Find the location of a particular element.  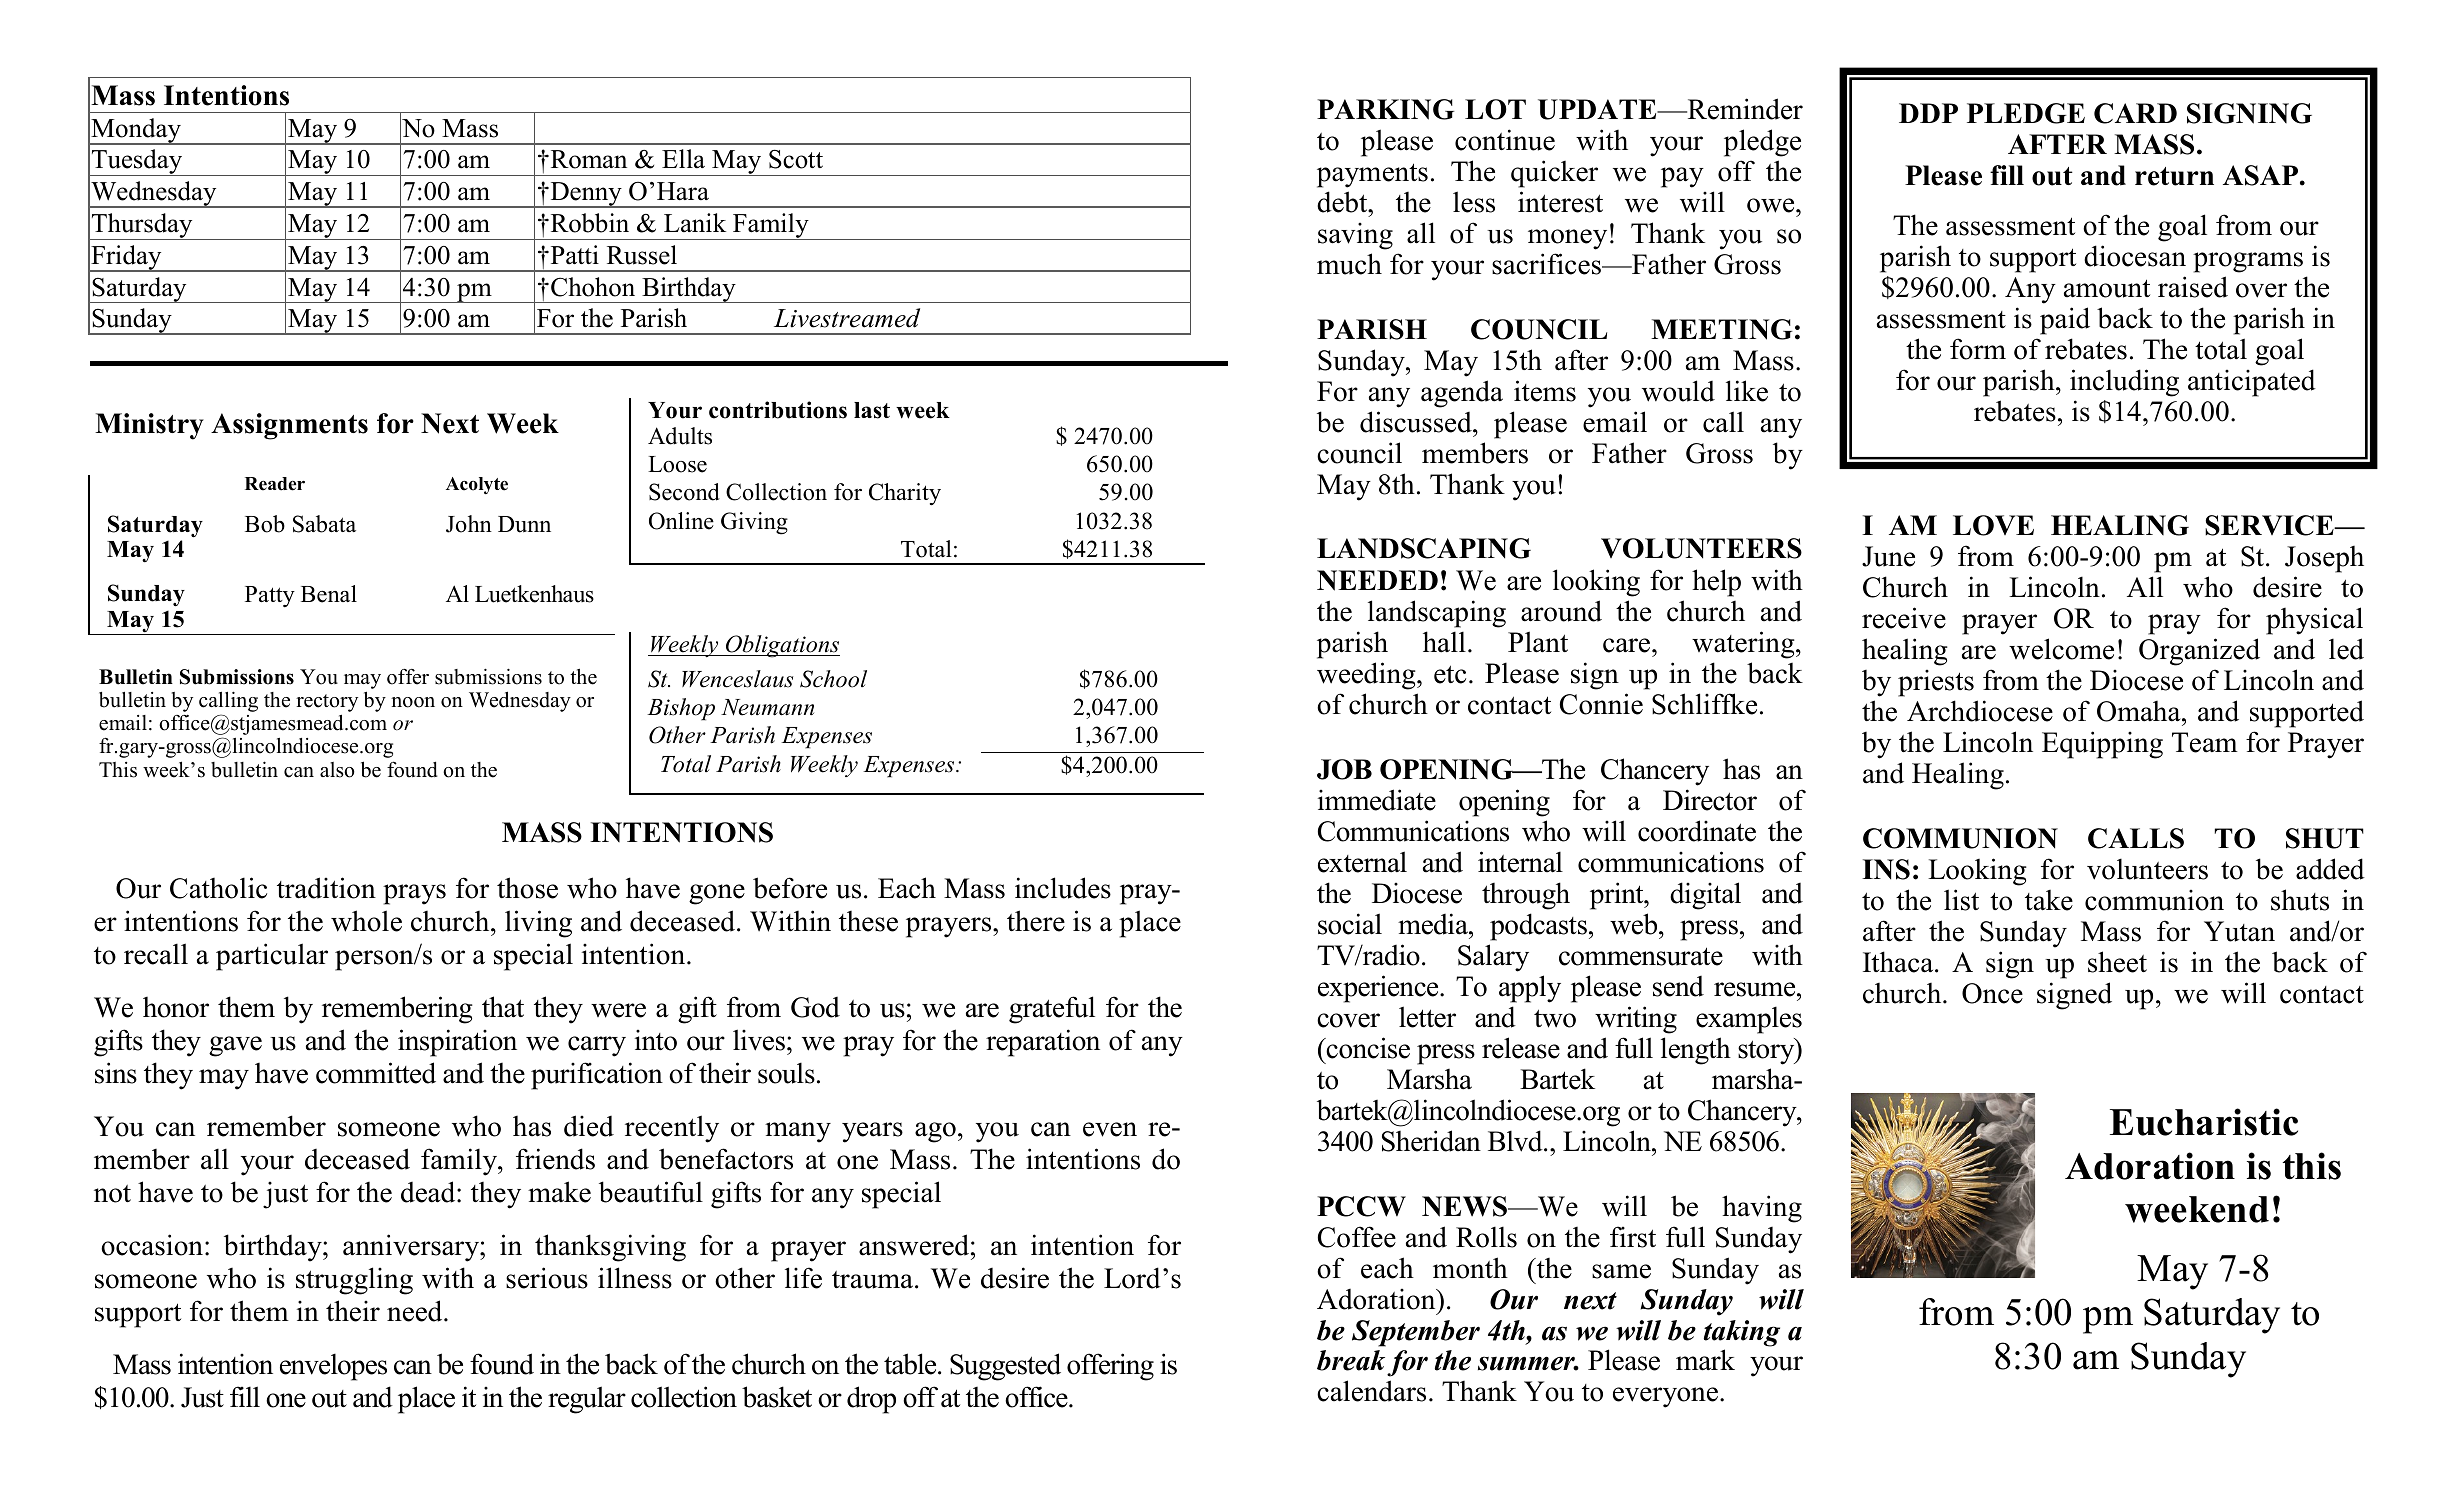

John is located at coordinates (469, 524).
